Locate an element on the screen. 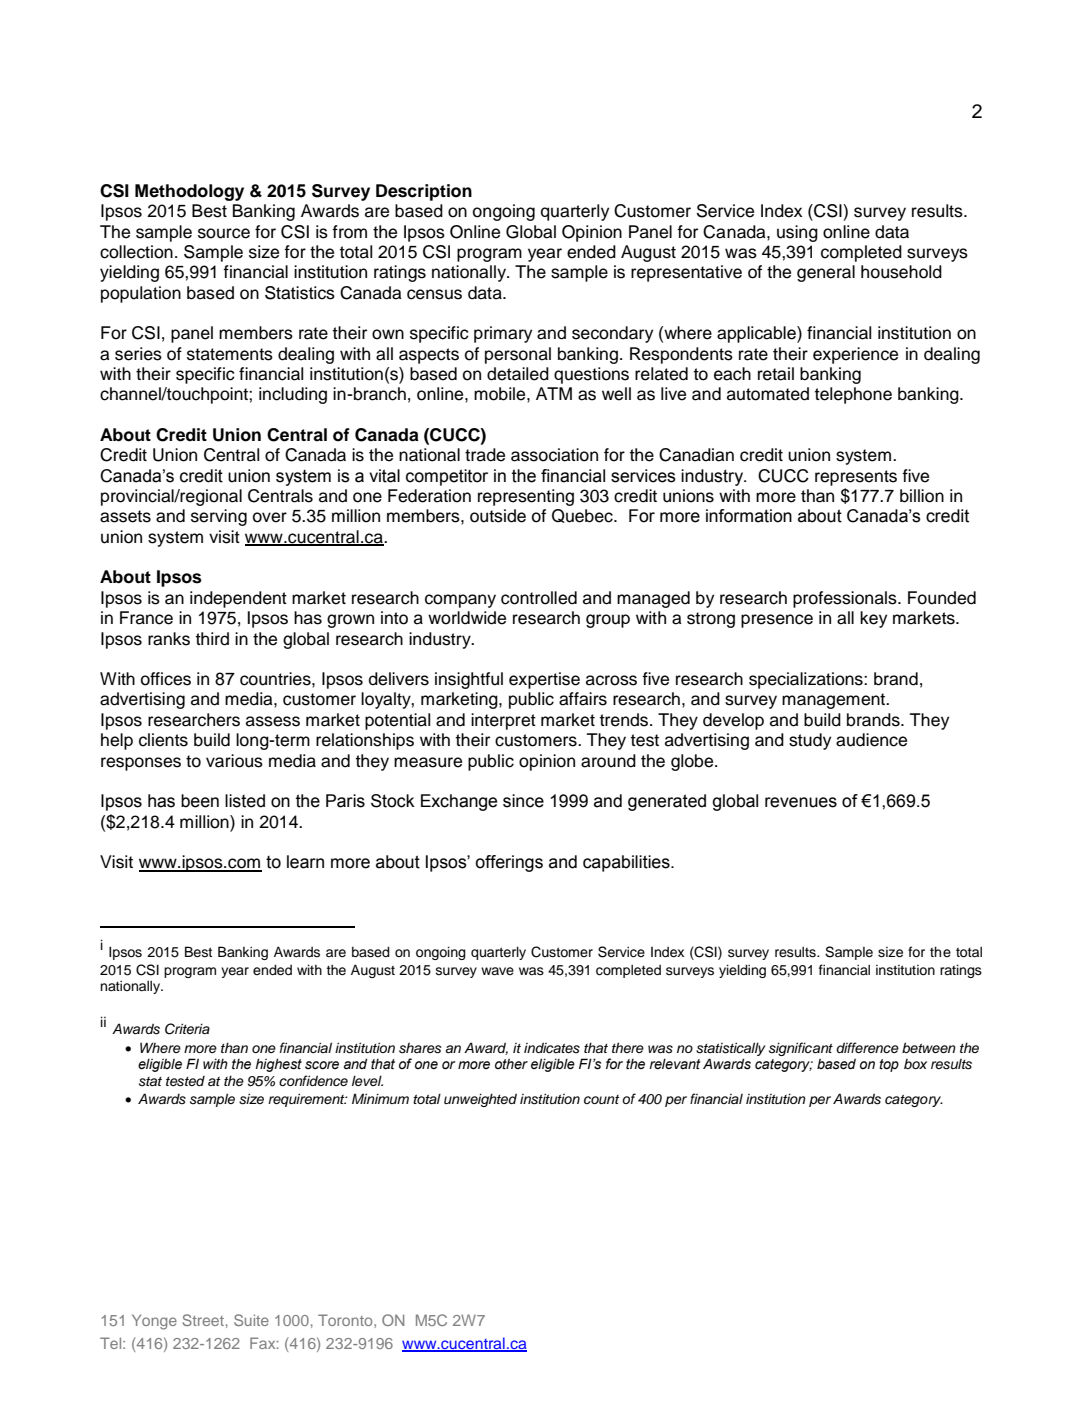 This screenshot has height=1401, width=1083. Street is located at coordinates (203, 1320).
